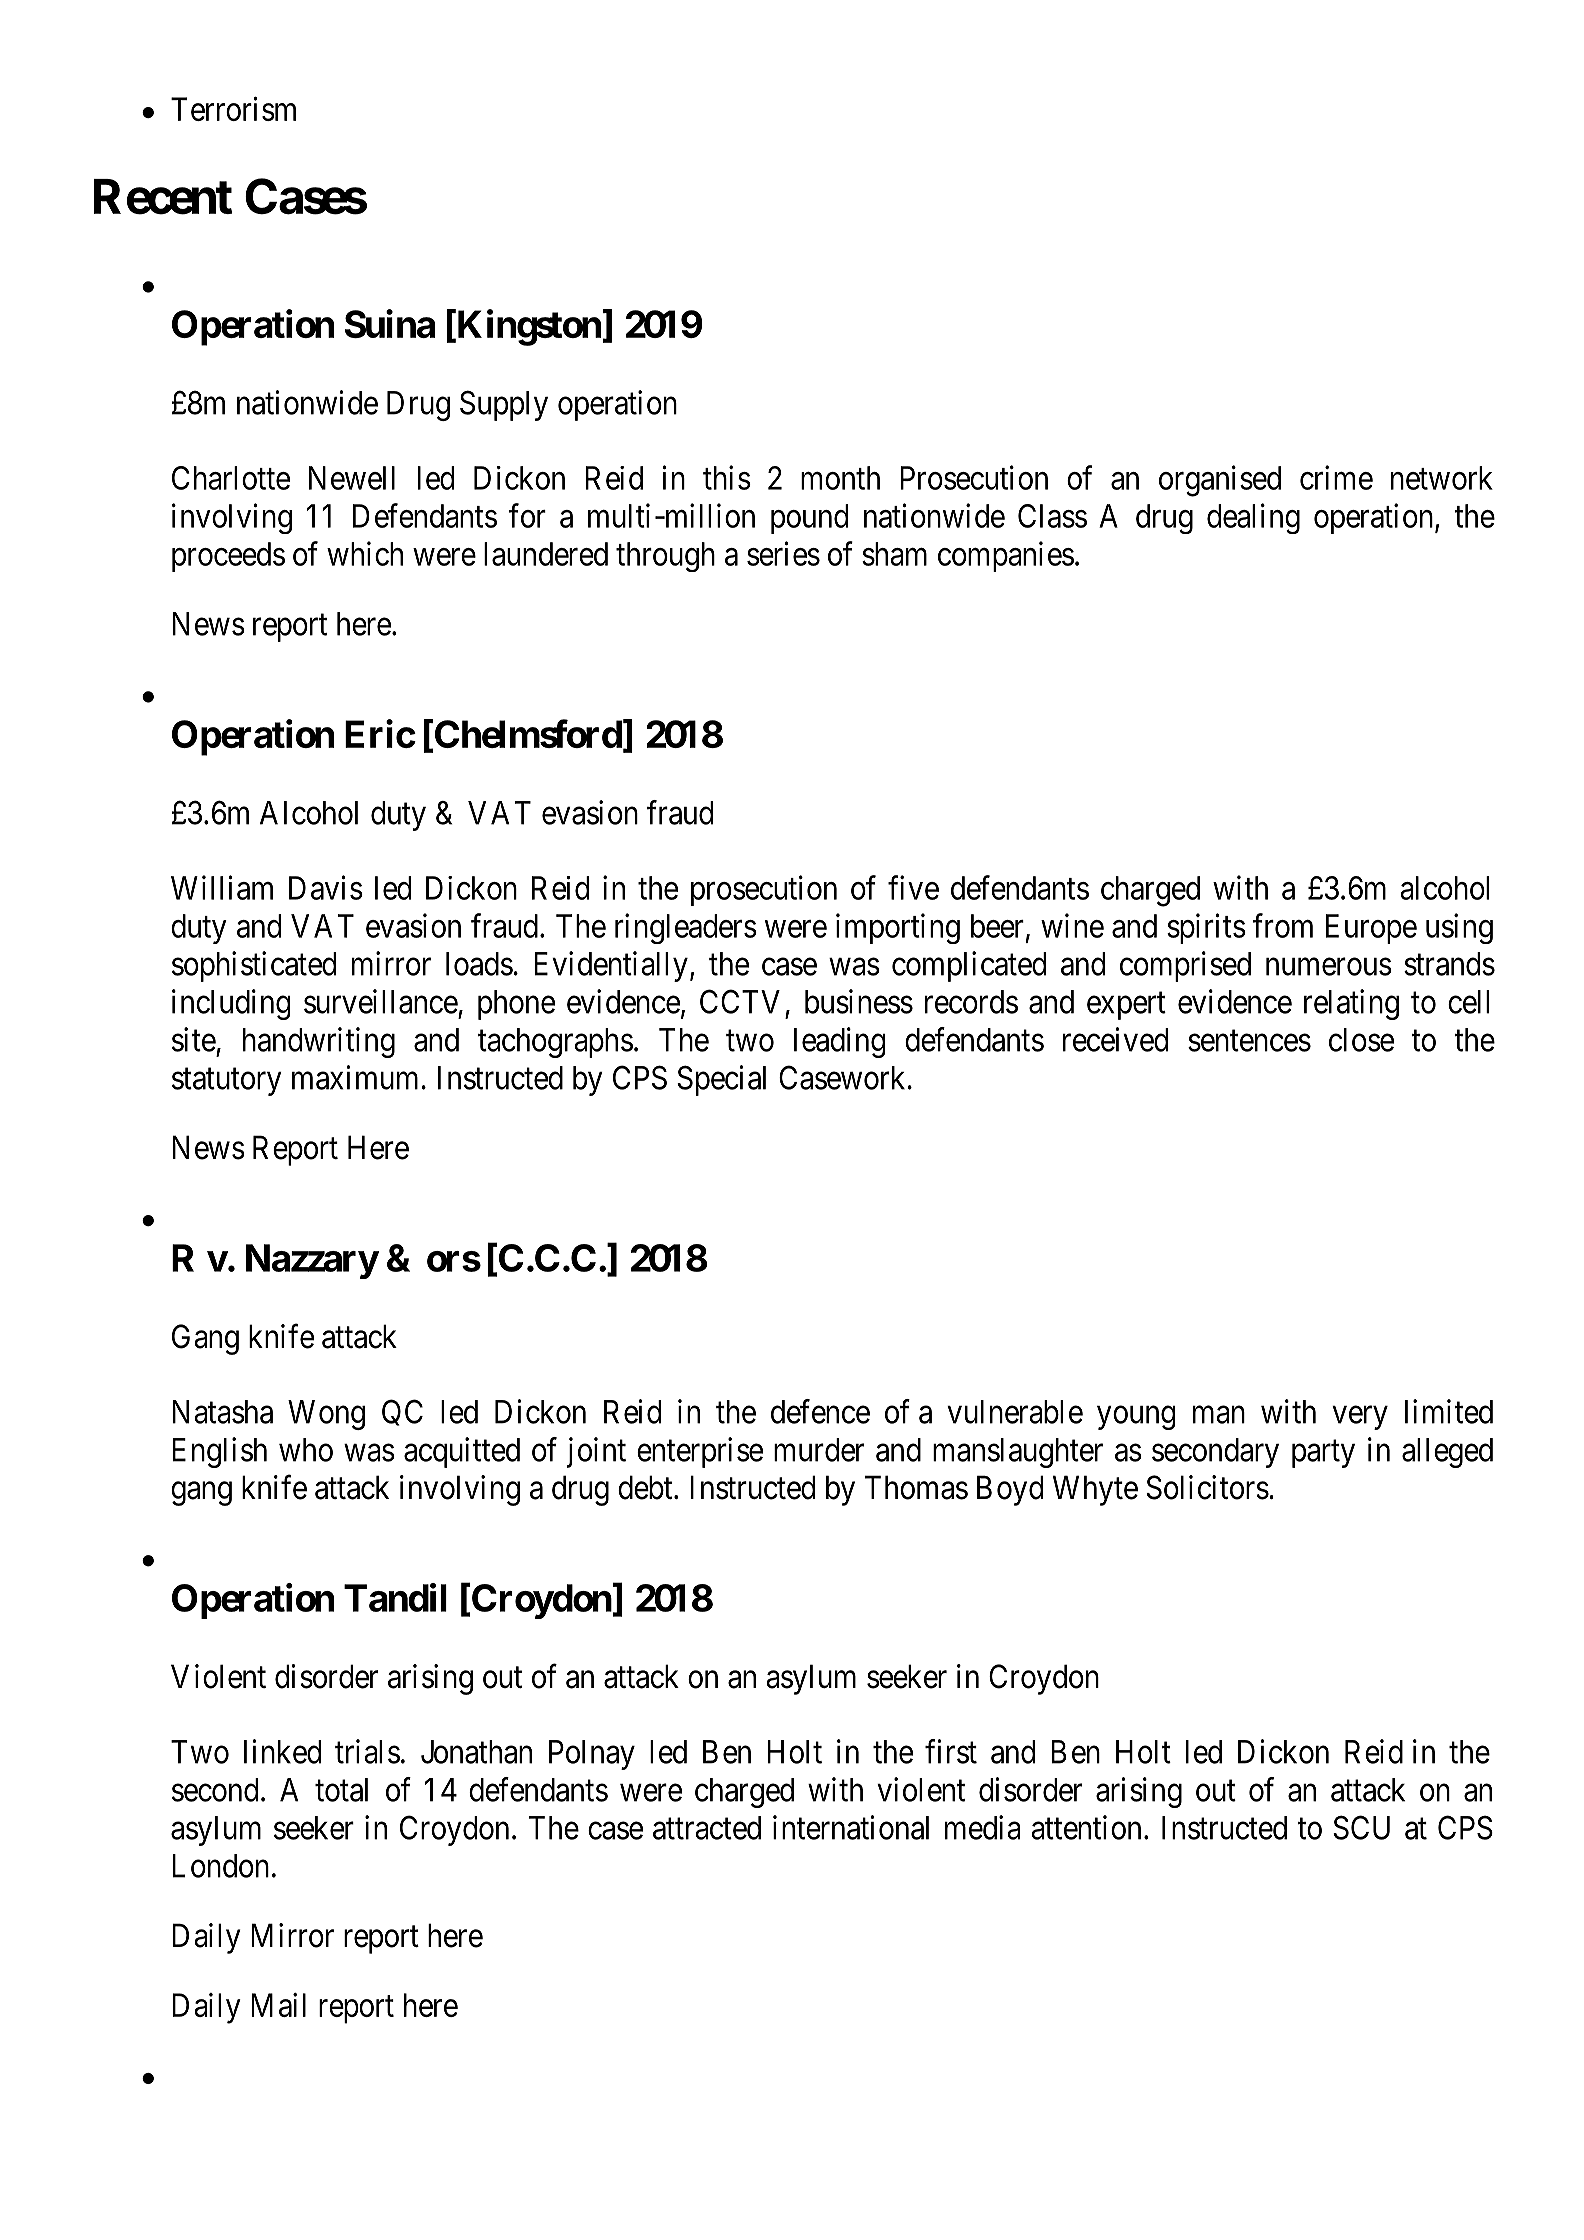 Image resolution: width=1584 pixels, height=2240 pixels. I want to click on month, so click(840, 478).
